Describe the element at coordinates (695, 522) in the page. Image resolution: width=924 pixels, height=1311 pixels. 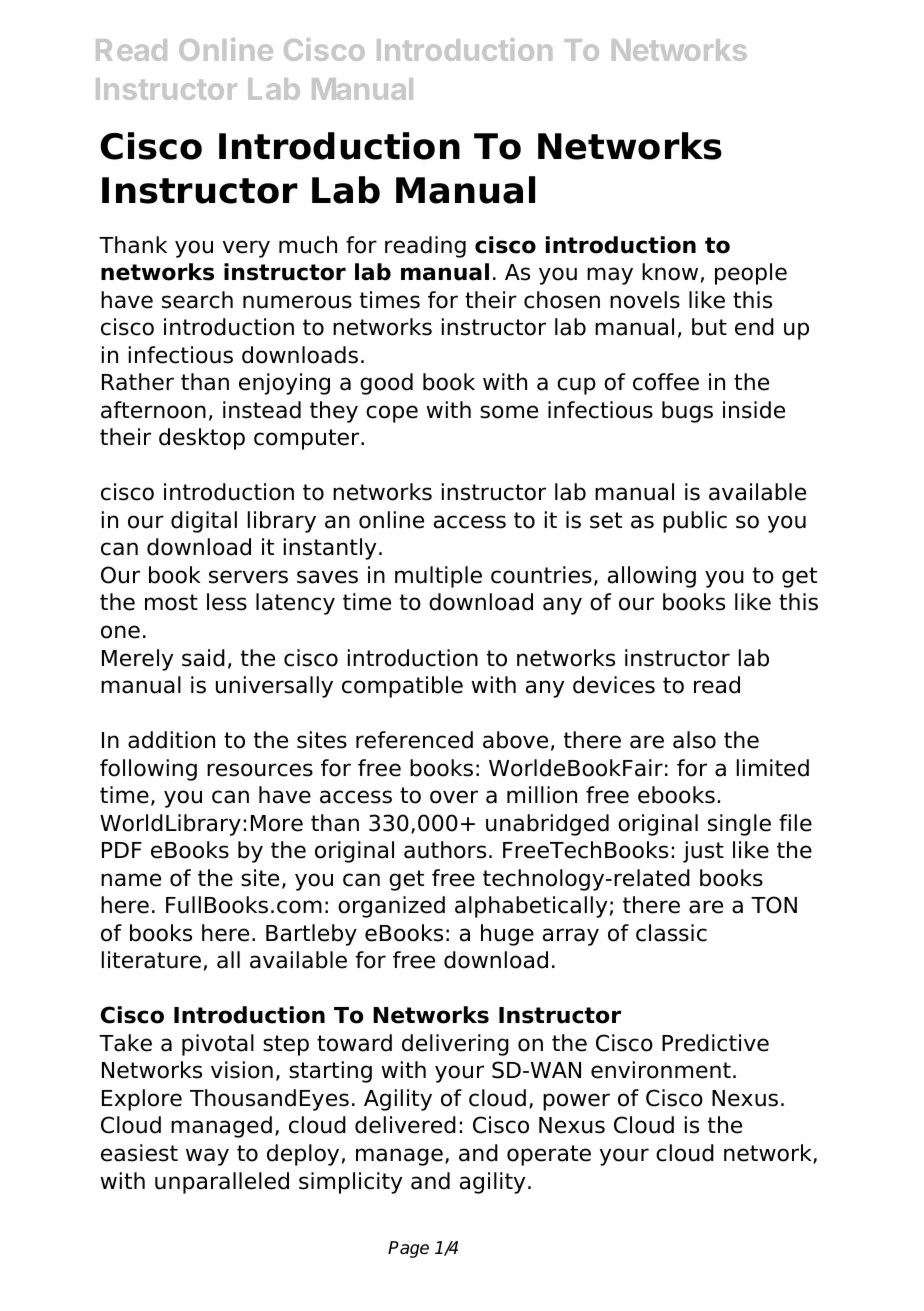
I see `public` at that location.
